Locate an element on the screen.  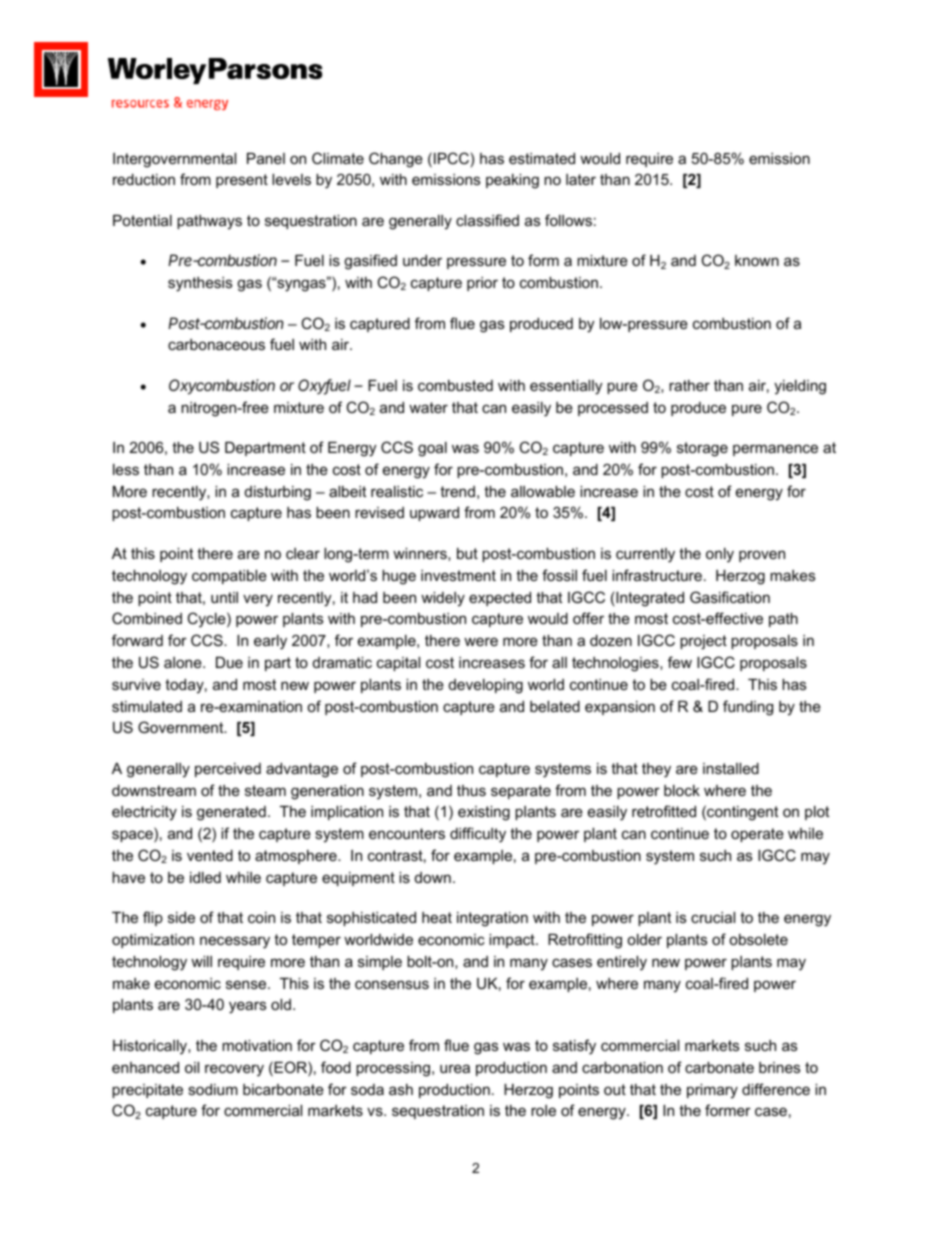
peaking is located at coordinates (512, 181).
